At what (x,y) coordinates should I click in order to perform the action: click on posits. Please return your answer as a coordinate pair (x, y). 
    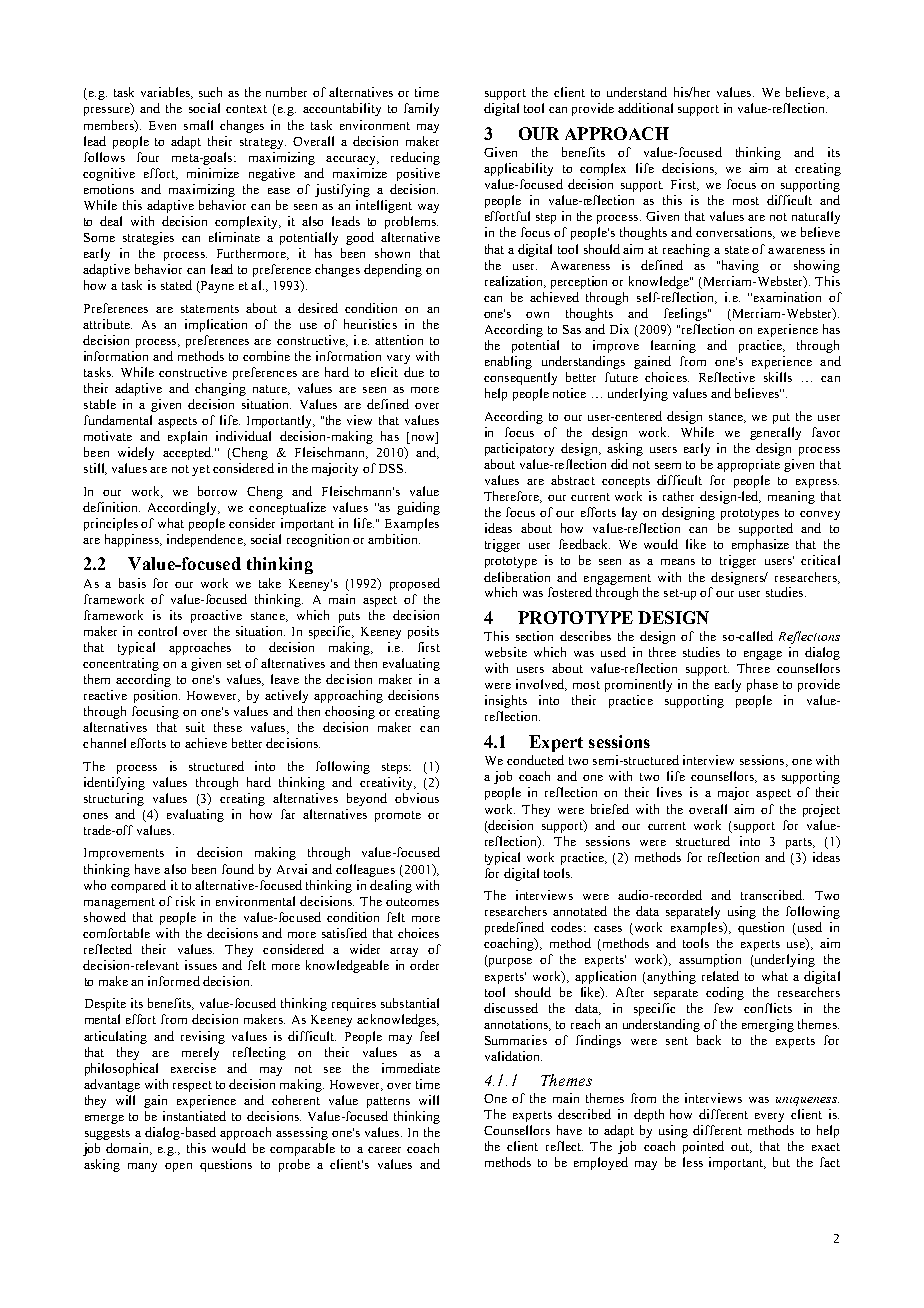
    Looking at the image, I should click on (423, 632).
